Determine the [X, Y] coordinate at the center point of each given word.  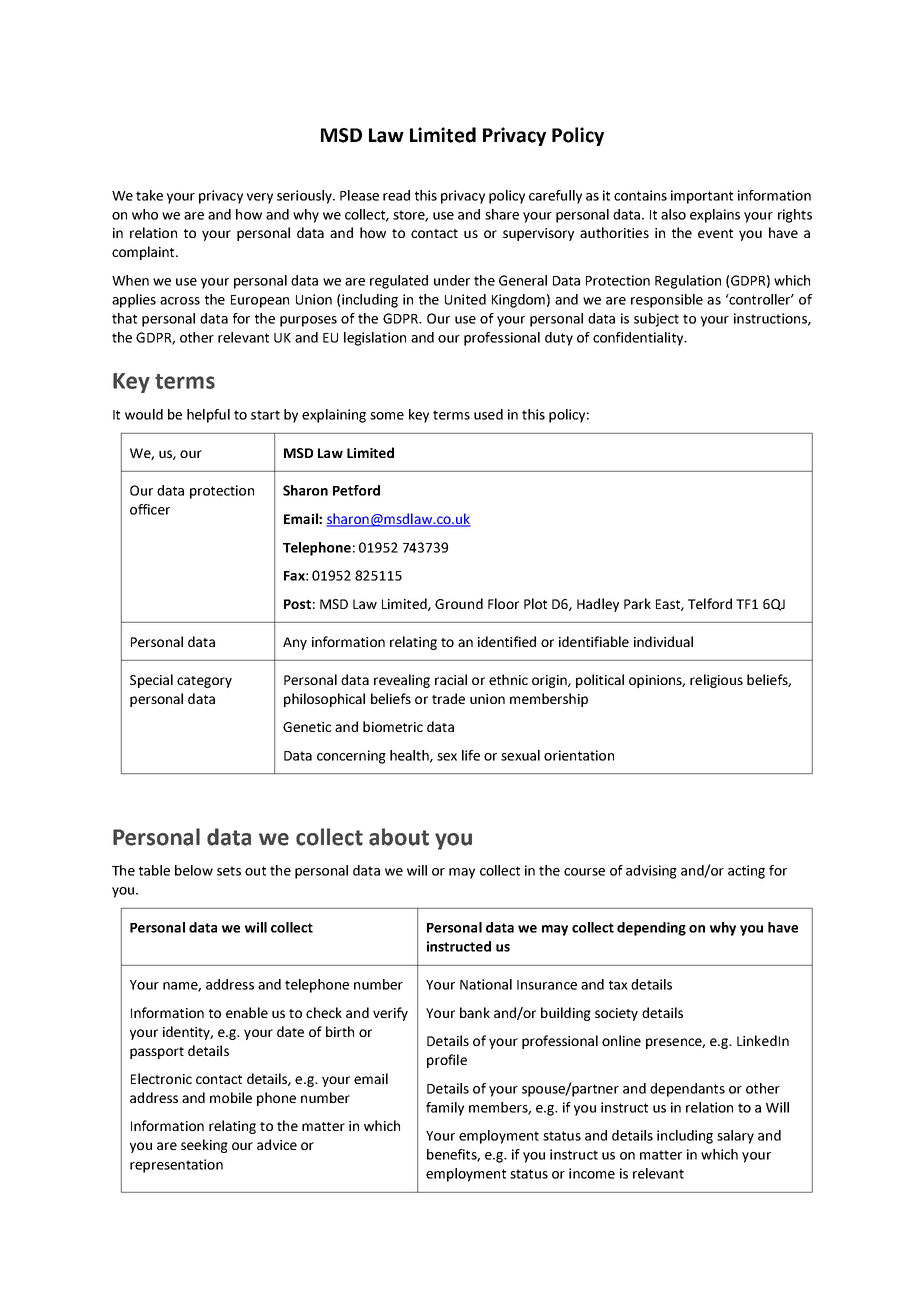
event [715, 233]
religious [716, 681]
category [204, 682]
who [145, 214]
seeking [204, 1146]
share [502, 214]
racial [451, 679]
